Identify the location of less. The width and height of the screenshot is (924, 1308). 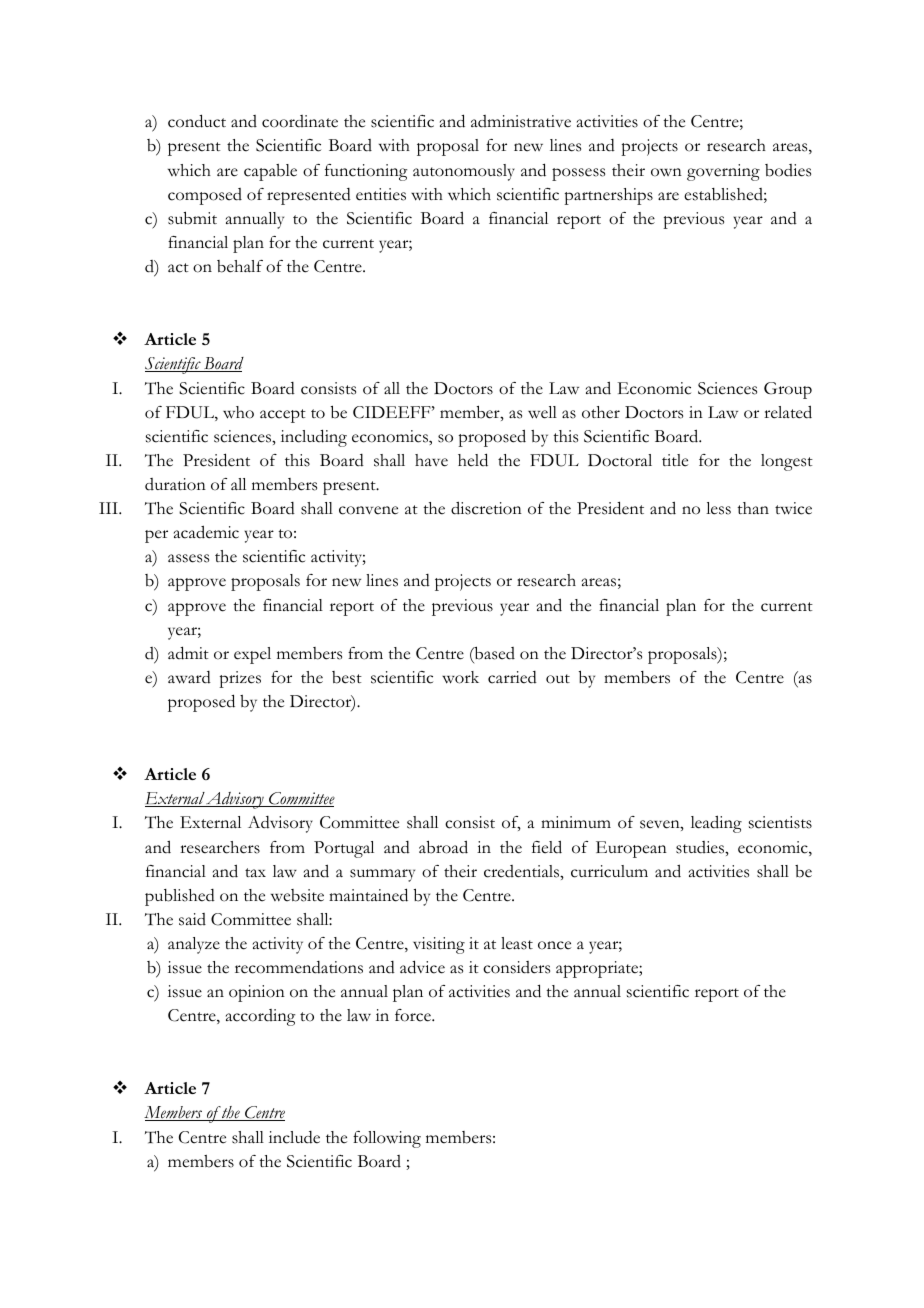
(718, 508).
